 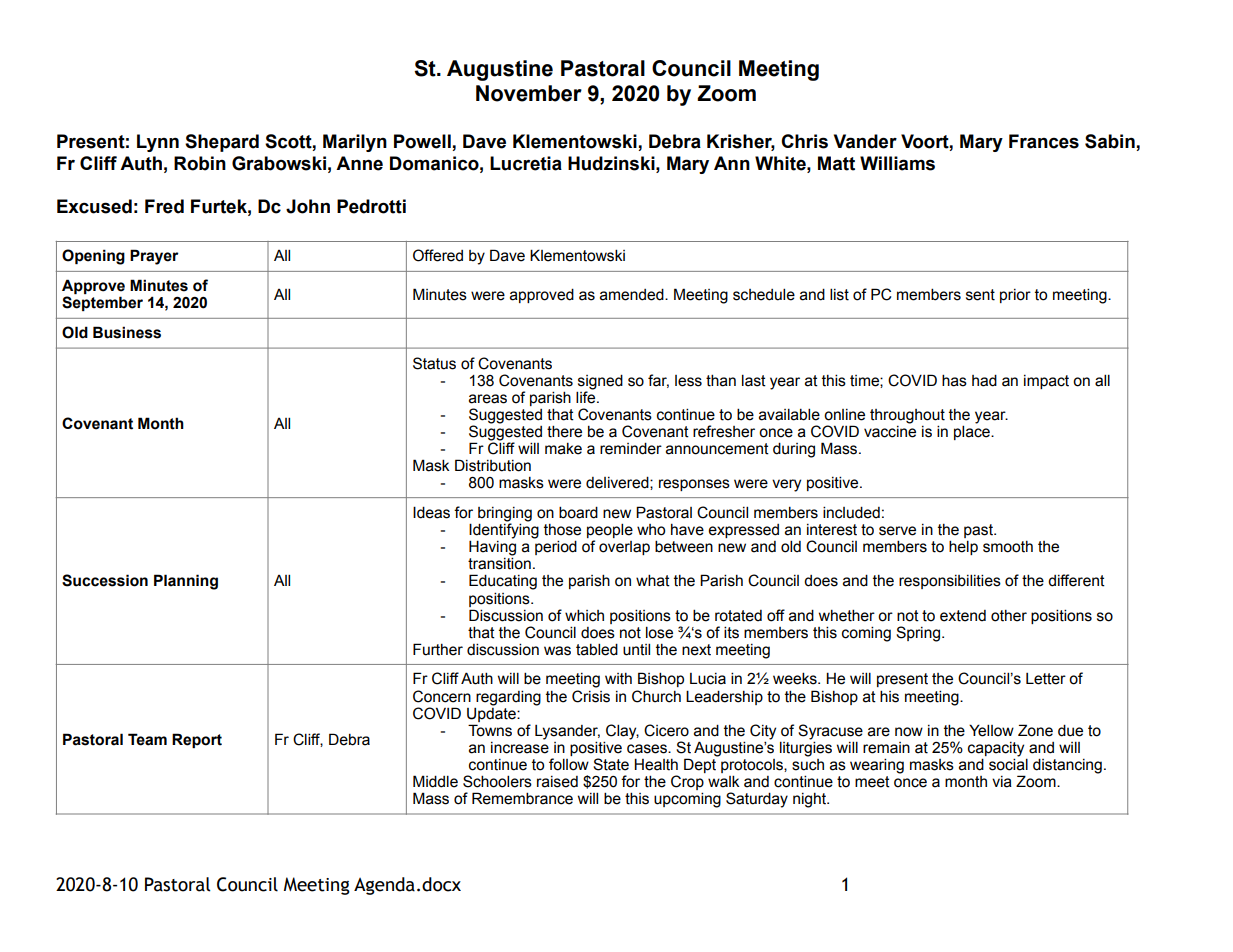 What do you see at coordinates (222, 143) in the screenshot?
I see `Shepard` at bounding box center [222, 143].
